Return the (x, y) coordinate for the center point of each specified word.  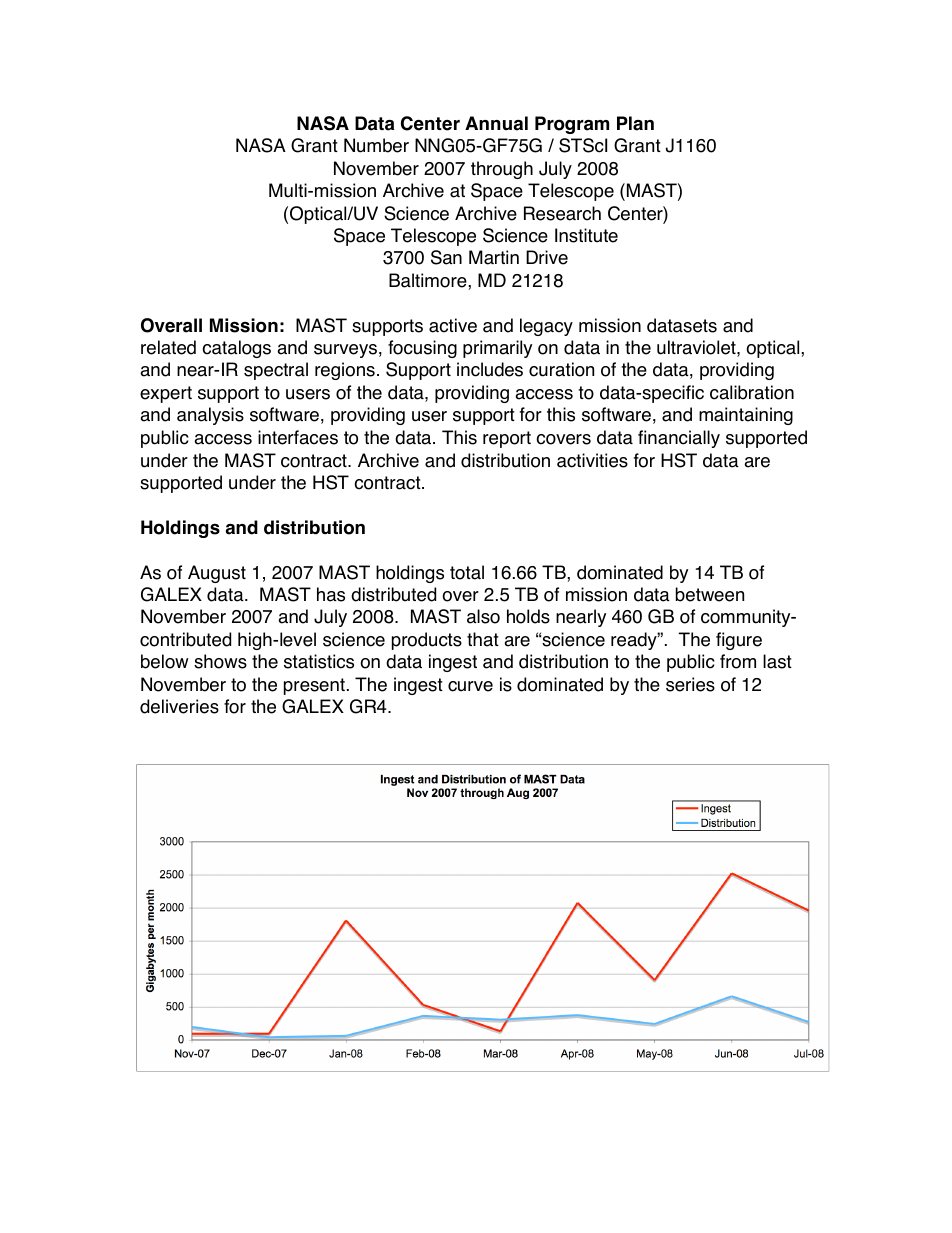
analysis (210, 416)
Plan (635, 123)
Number (376, 145)
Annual (496, 123)
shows (220, 661)
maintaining (746, 416)
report (507, 439)
